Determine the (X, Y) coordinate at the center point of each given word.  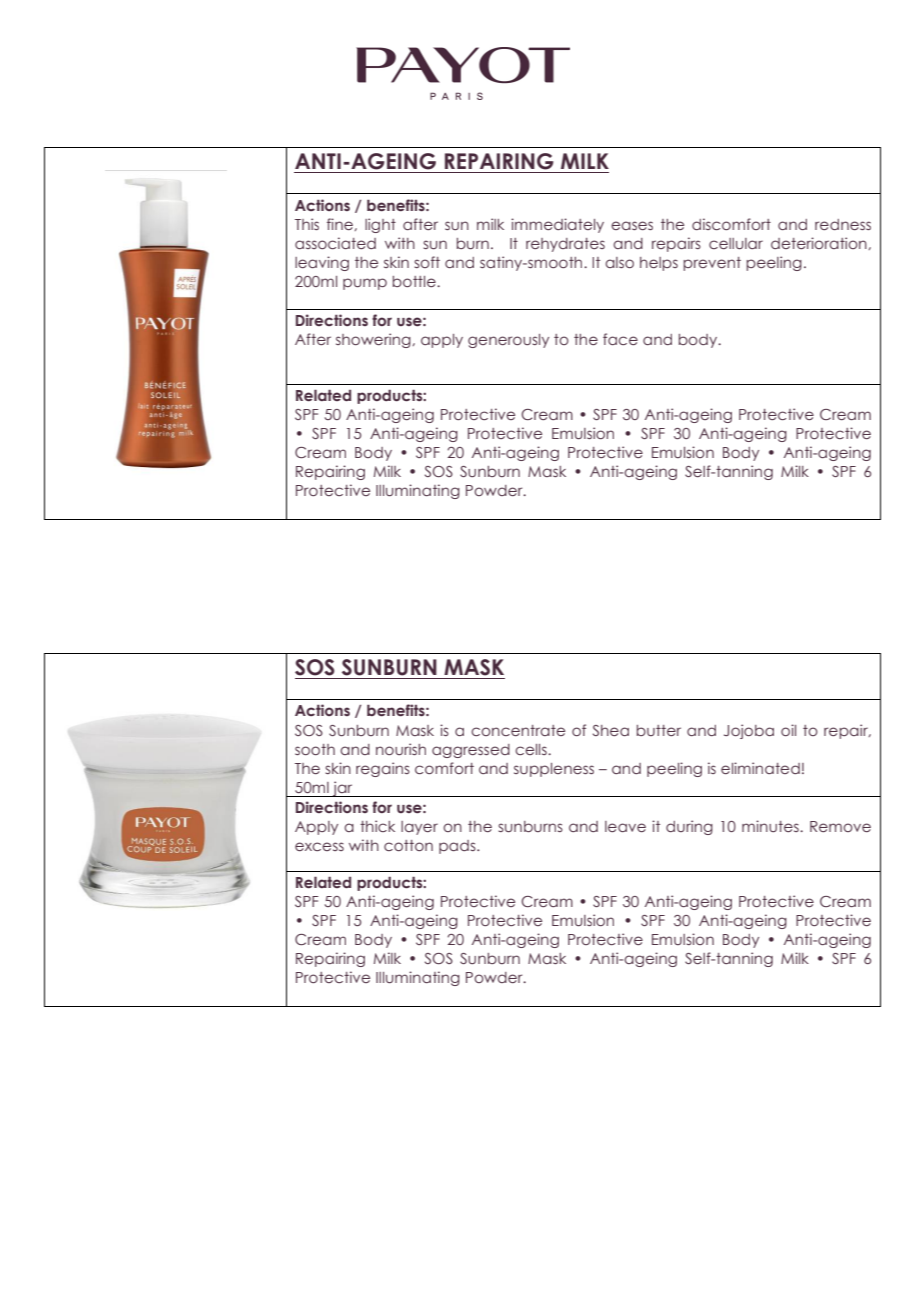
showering (373, 340)
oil (788, 730)
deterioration (819, 243)
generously (508, 341)
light (380, 225)
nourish (401, 749)
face (620, 339)
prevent (712, 264)
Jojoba (749, 731)
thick (377, 826)
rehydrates (565, 245)
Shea (611, 730)
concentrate (518, 730)
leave (625, 826)
